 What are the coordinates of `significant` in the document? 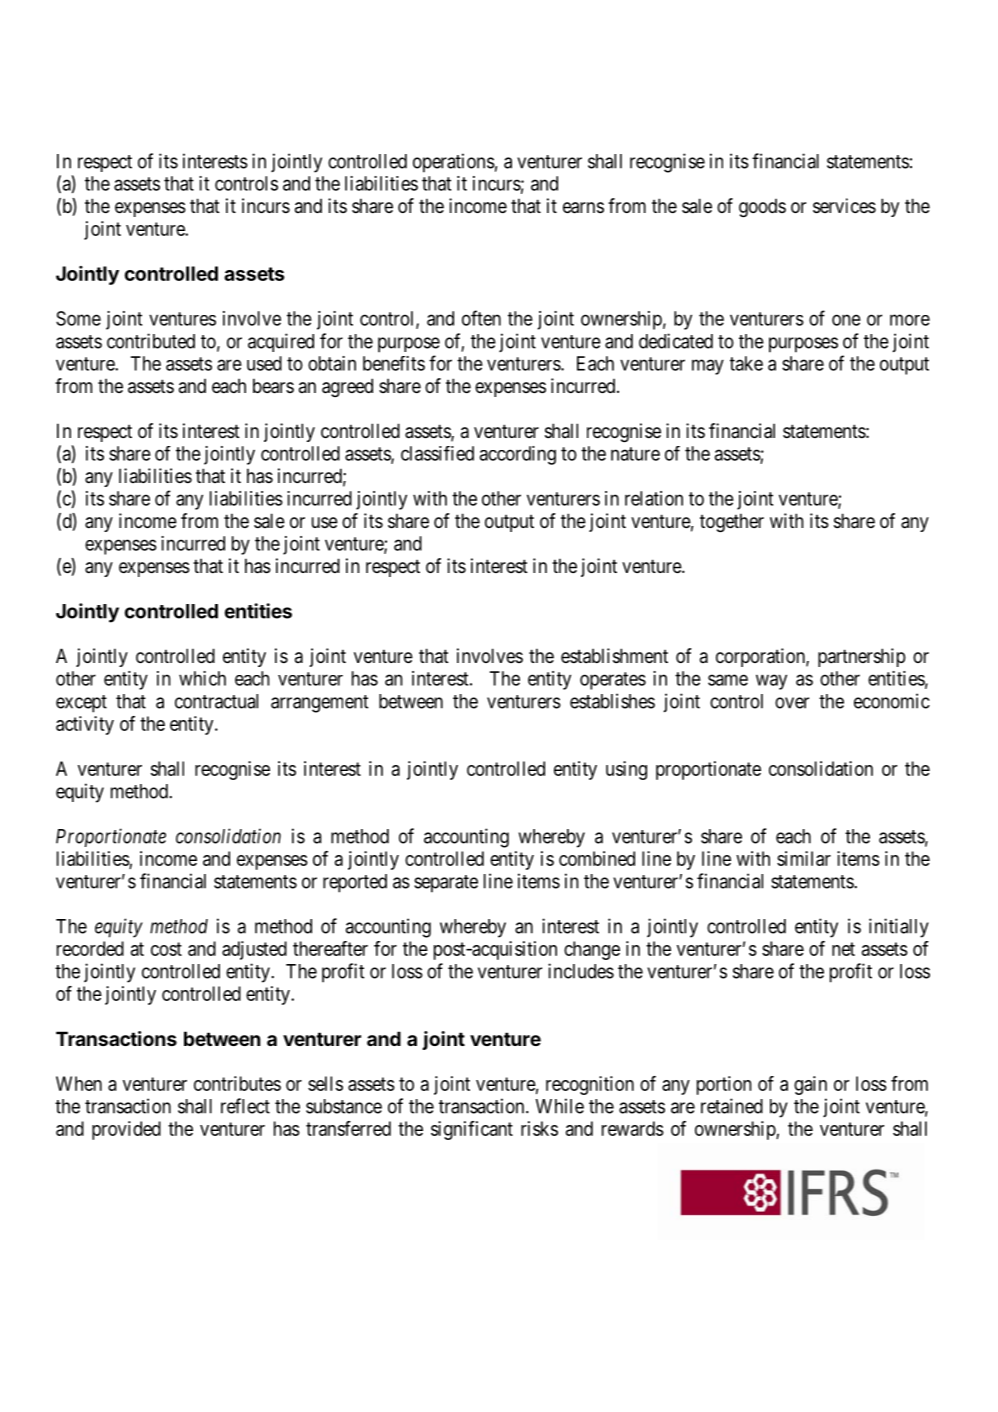 It's located at (472, 1130).
